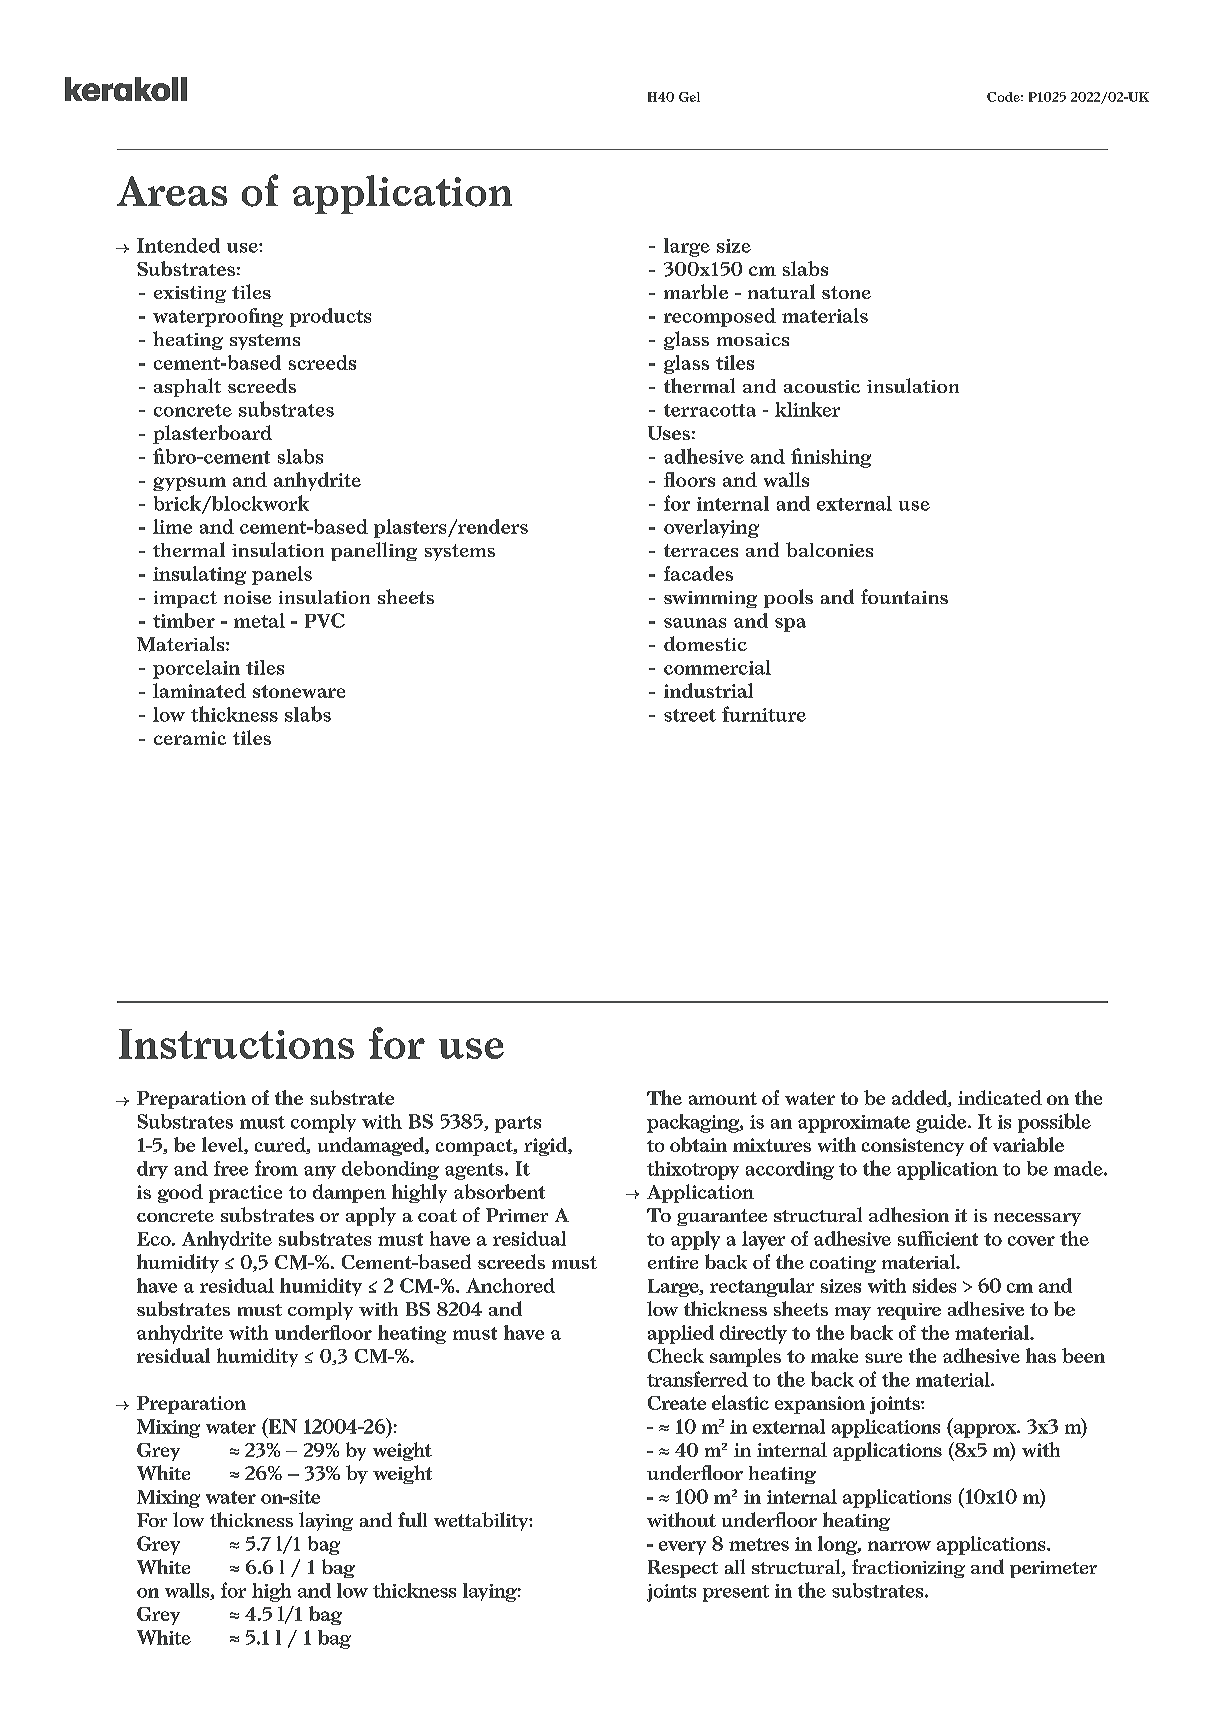  What do you see at coordinates (199, 690) in the page?
I see `laminated` at bounding box center [199, 690].
